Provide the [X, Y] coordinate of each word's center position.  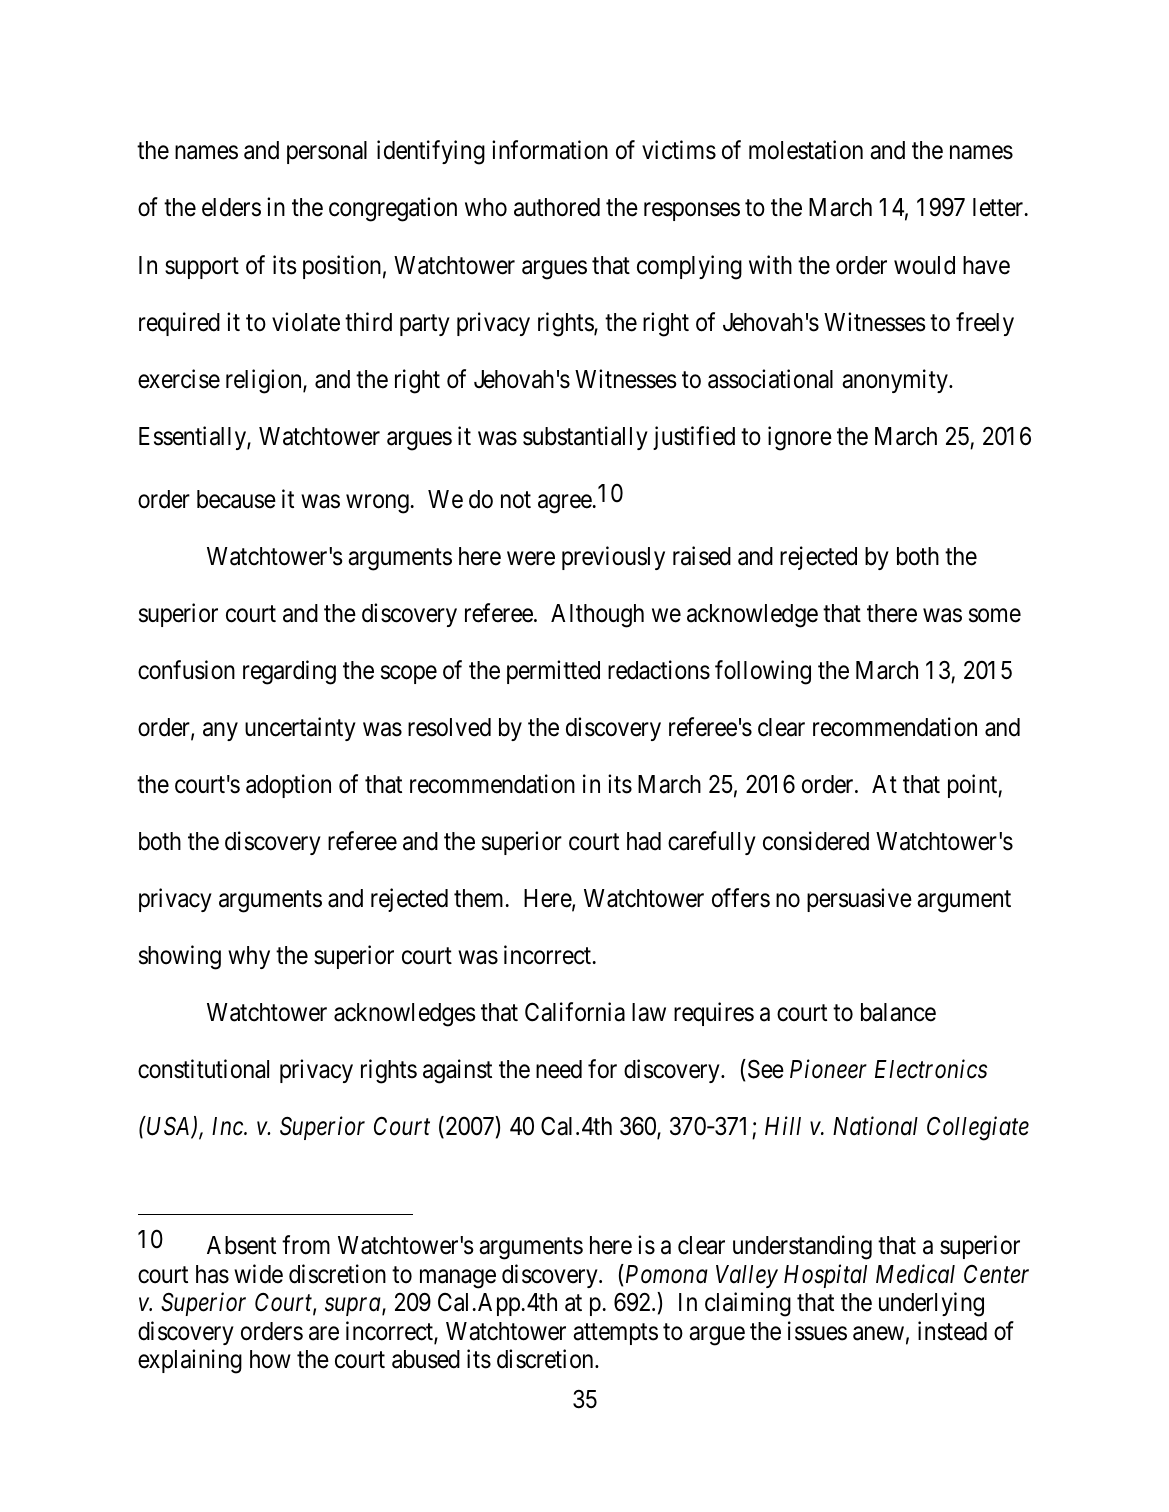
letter [999, 207]
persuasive [859, 900]
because [236, 499]
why [249, 957]
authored [557, 207]
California [575, 1012]
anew [878, 1333]
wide [258, 1274]
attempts [615, 1334]
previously [613, 558]
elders [231, 207]
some [995, 615]
